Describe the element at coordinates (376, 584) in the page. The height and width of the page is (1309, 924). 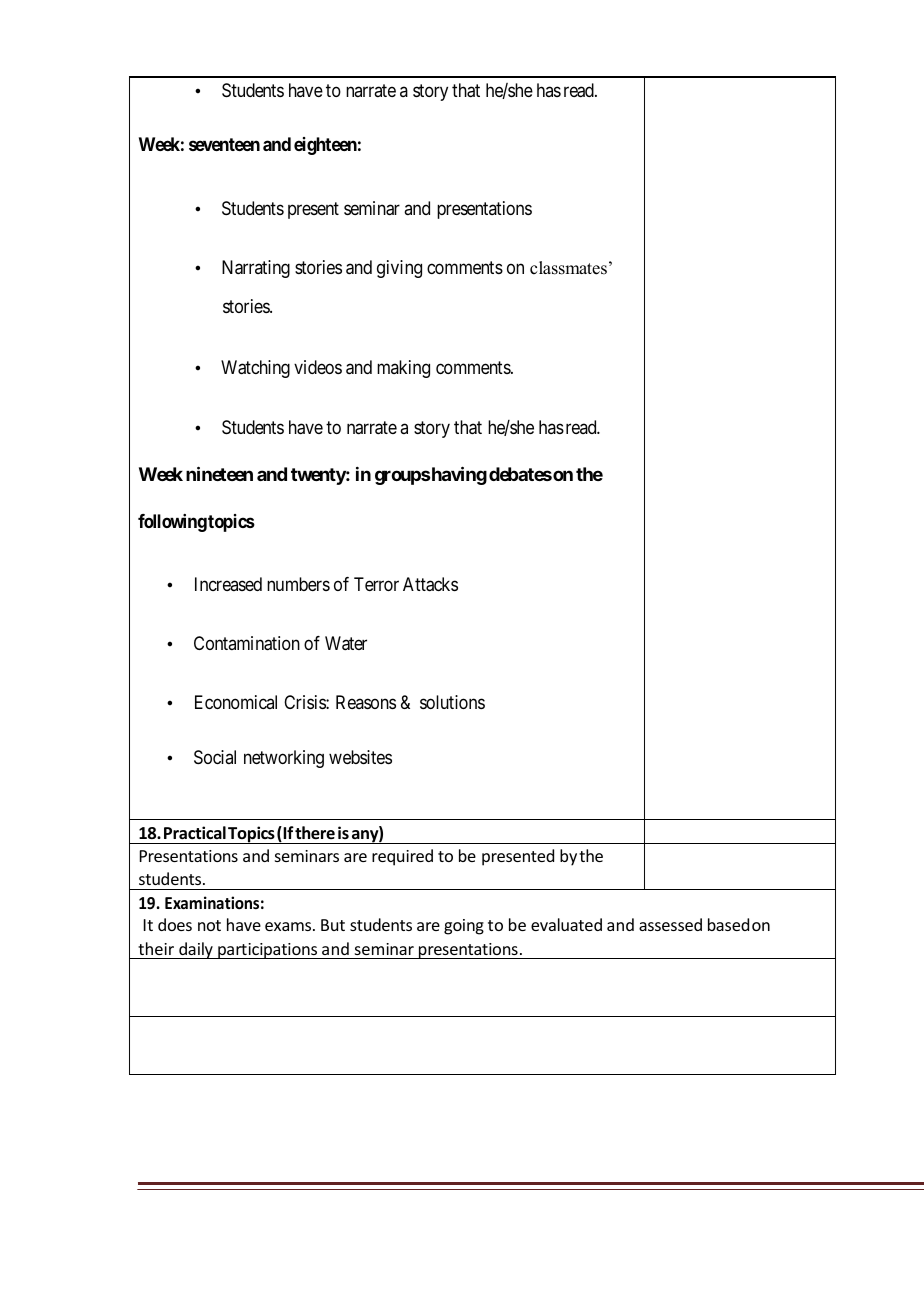
I see `Terror` at that location.
